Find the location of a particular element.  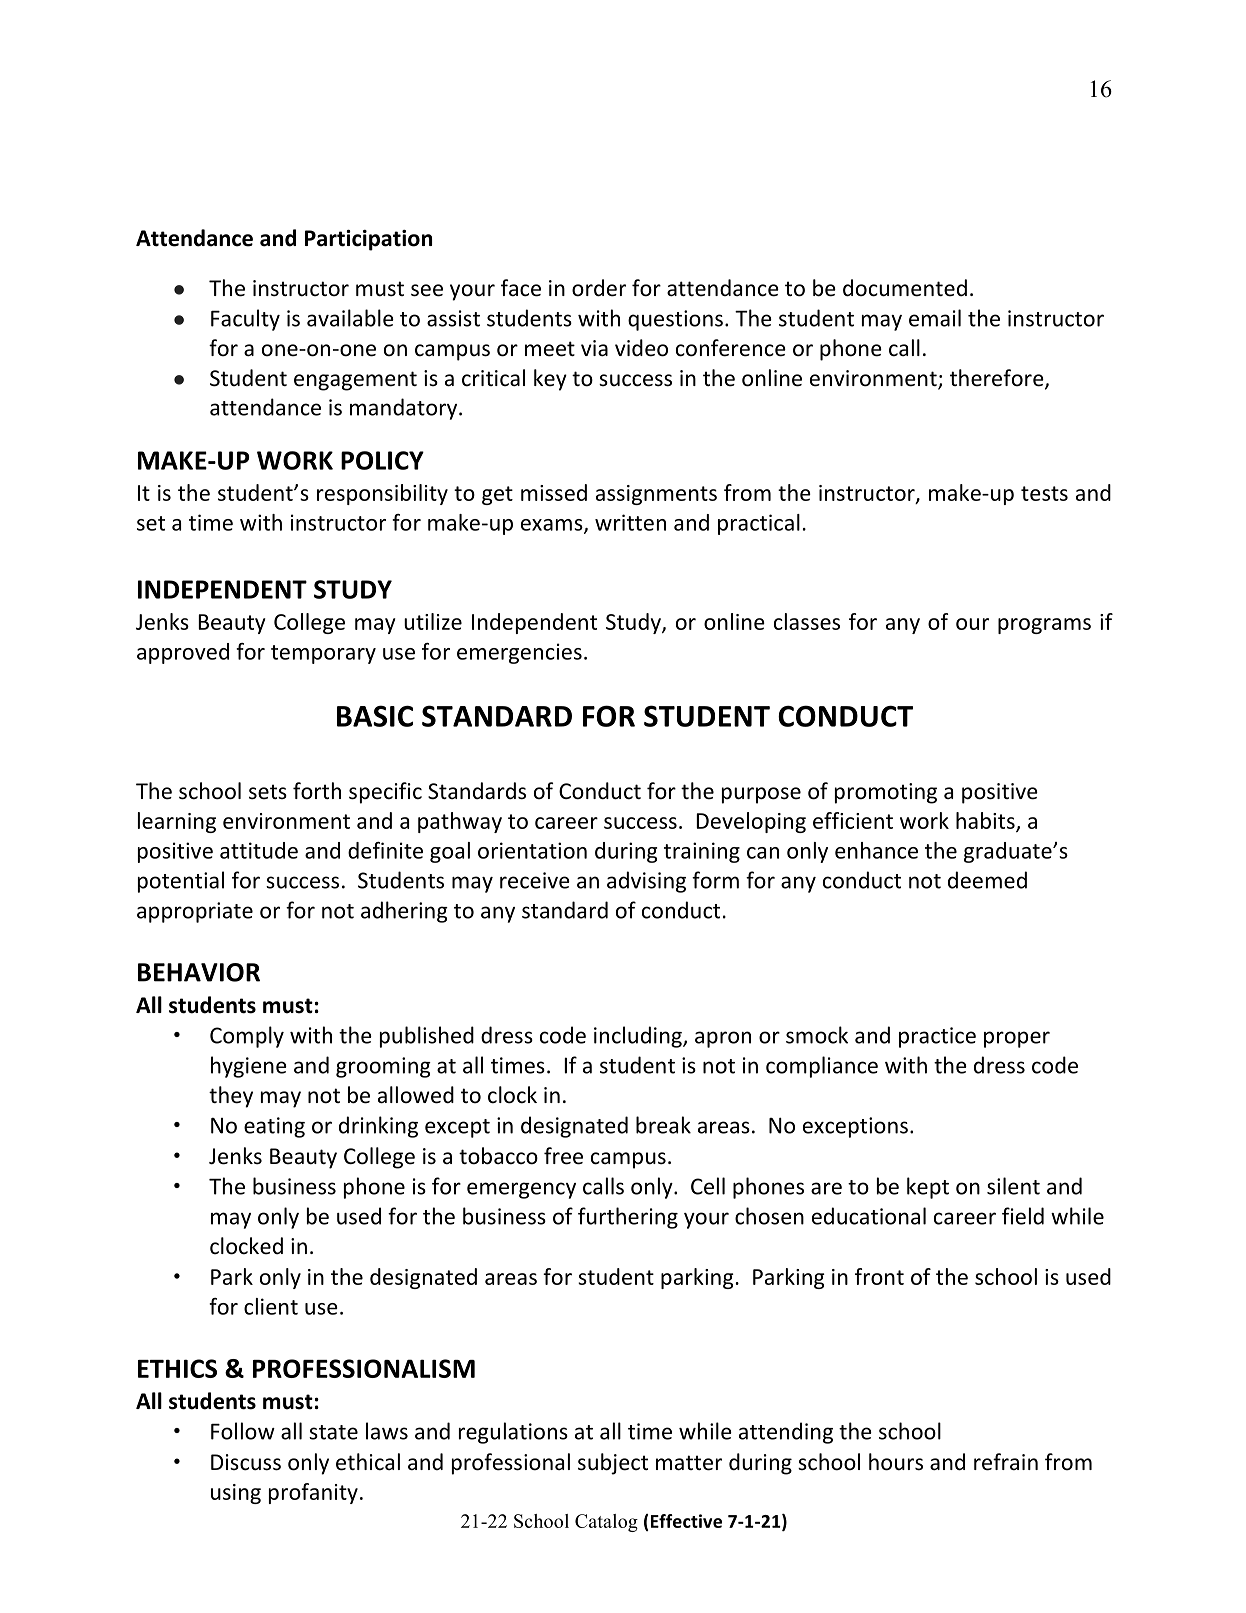

profanity is located at coordinates (313, 1493).
